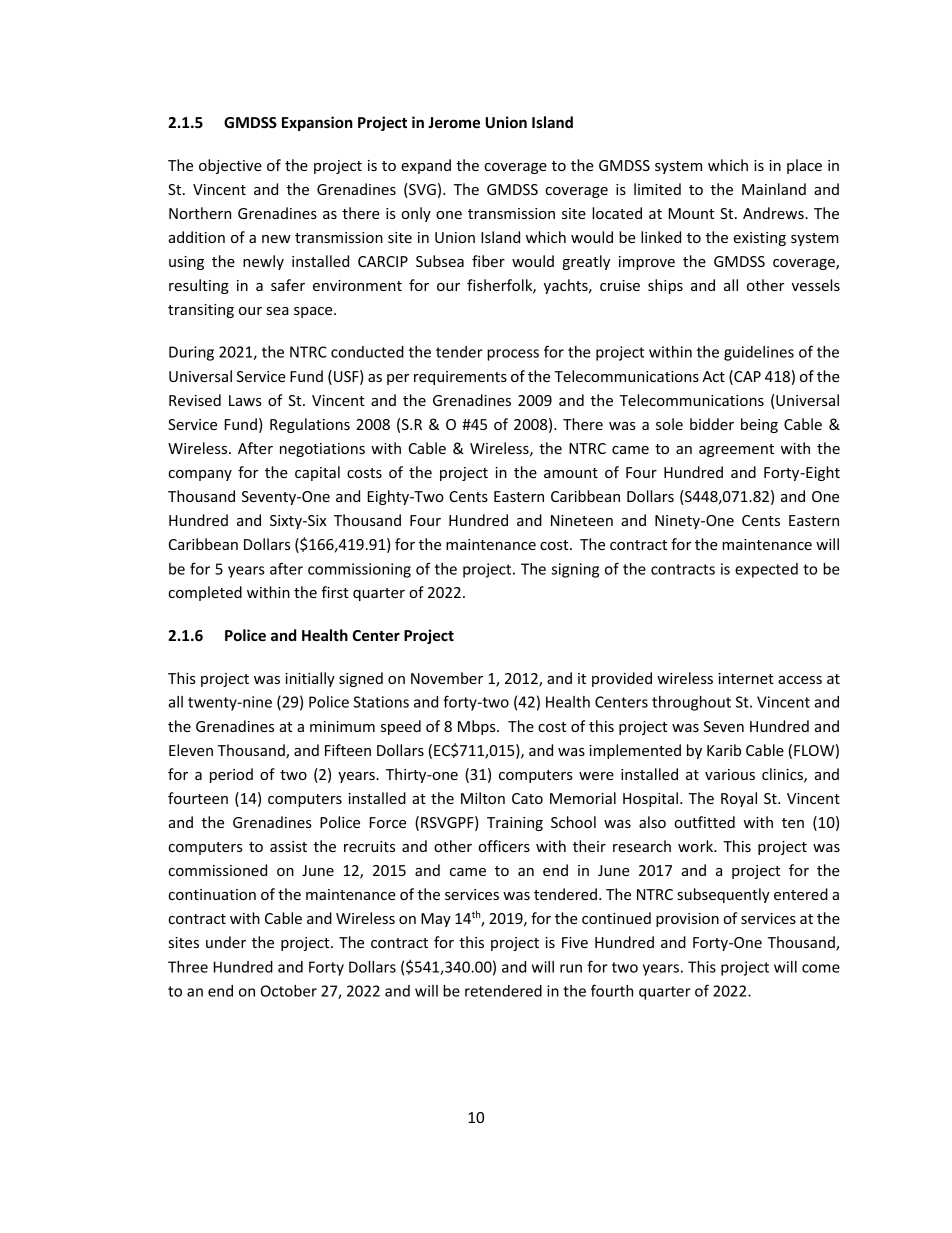  I want to click on process, so click(513, 355).
